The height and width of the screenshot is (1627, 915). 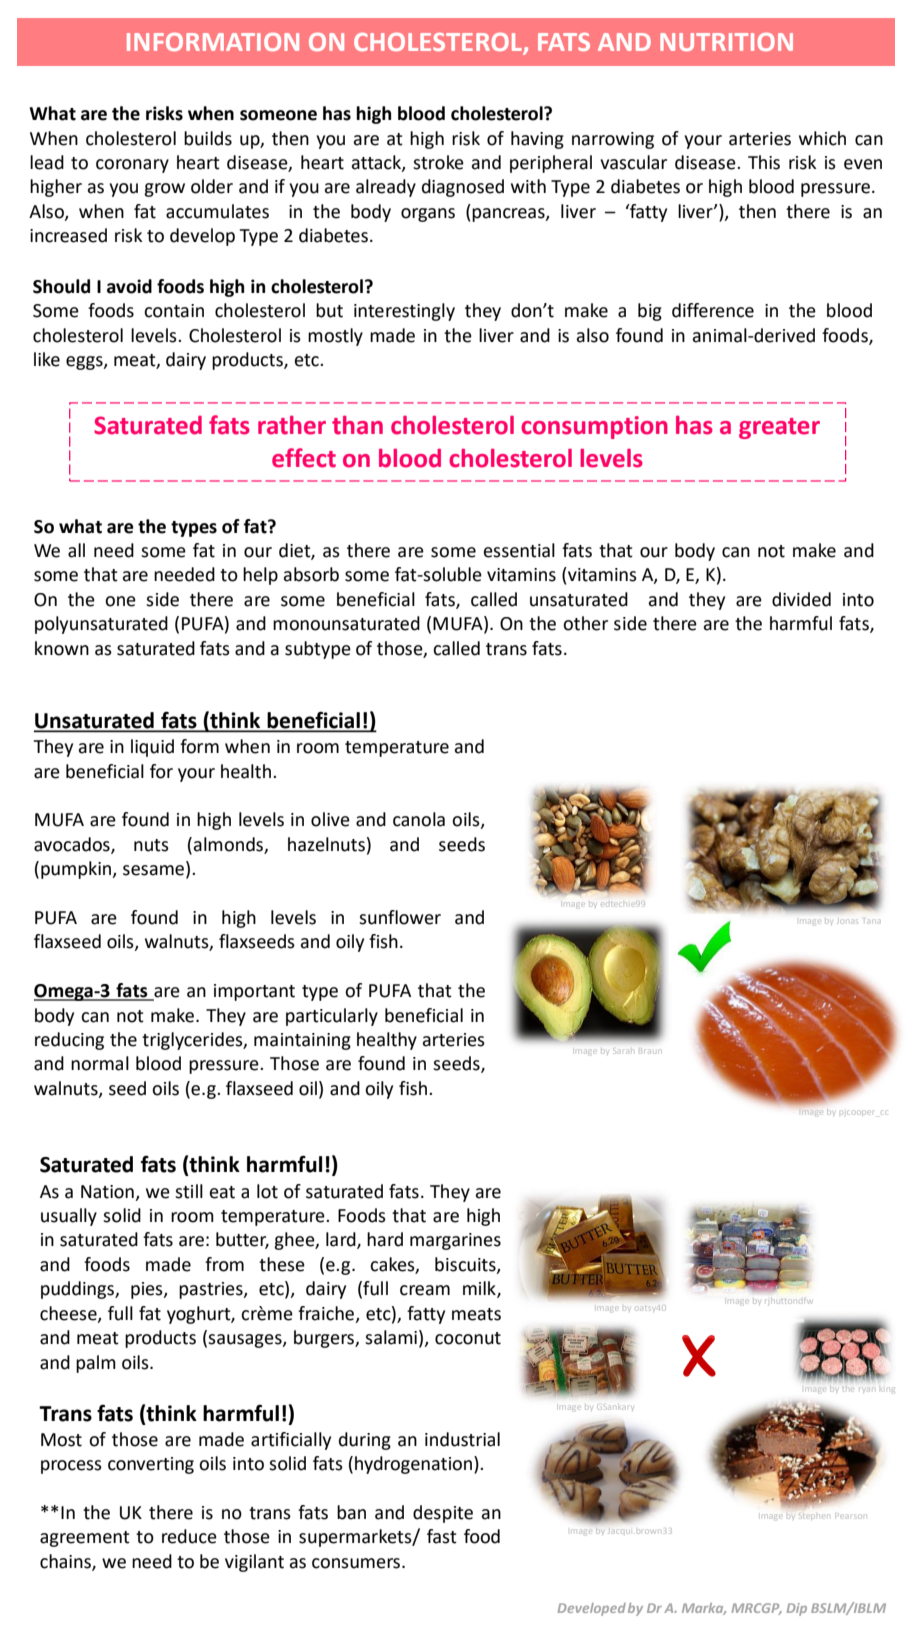 What do you see at coordinates (822, 138) in the screenshot?
I see `which` at bounding box center [822, 138].
